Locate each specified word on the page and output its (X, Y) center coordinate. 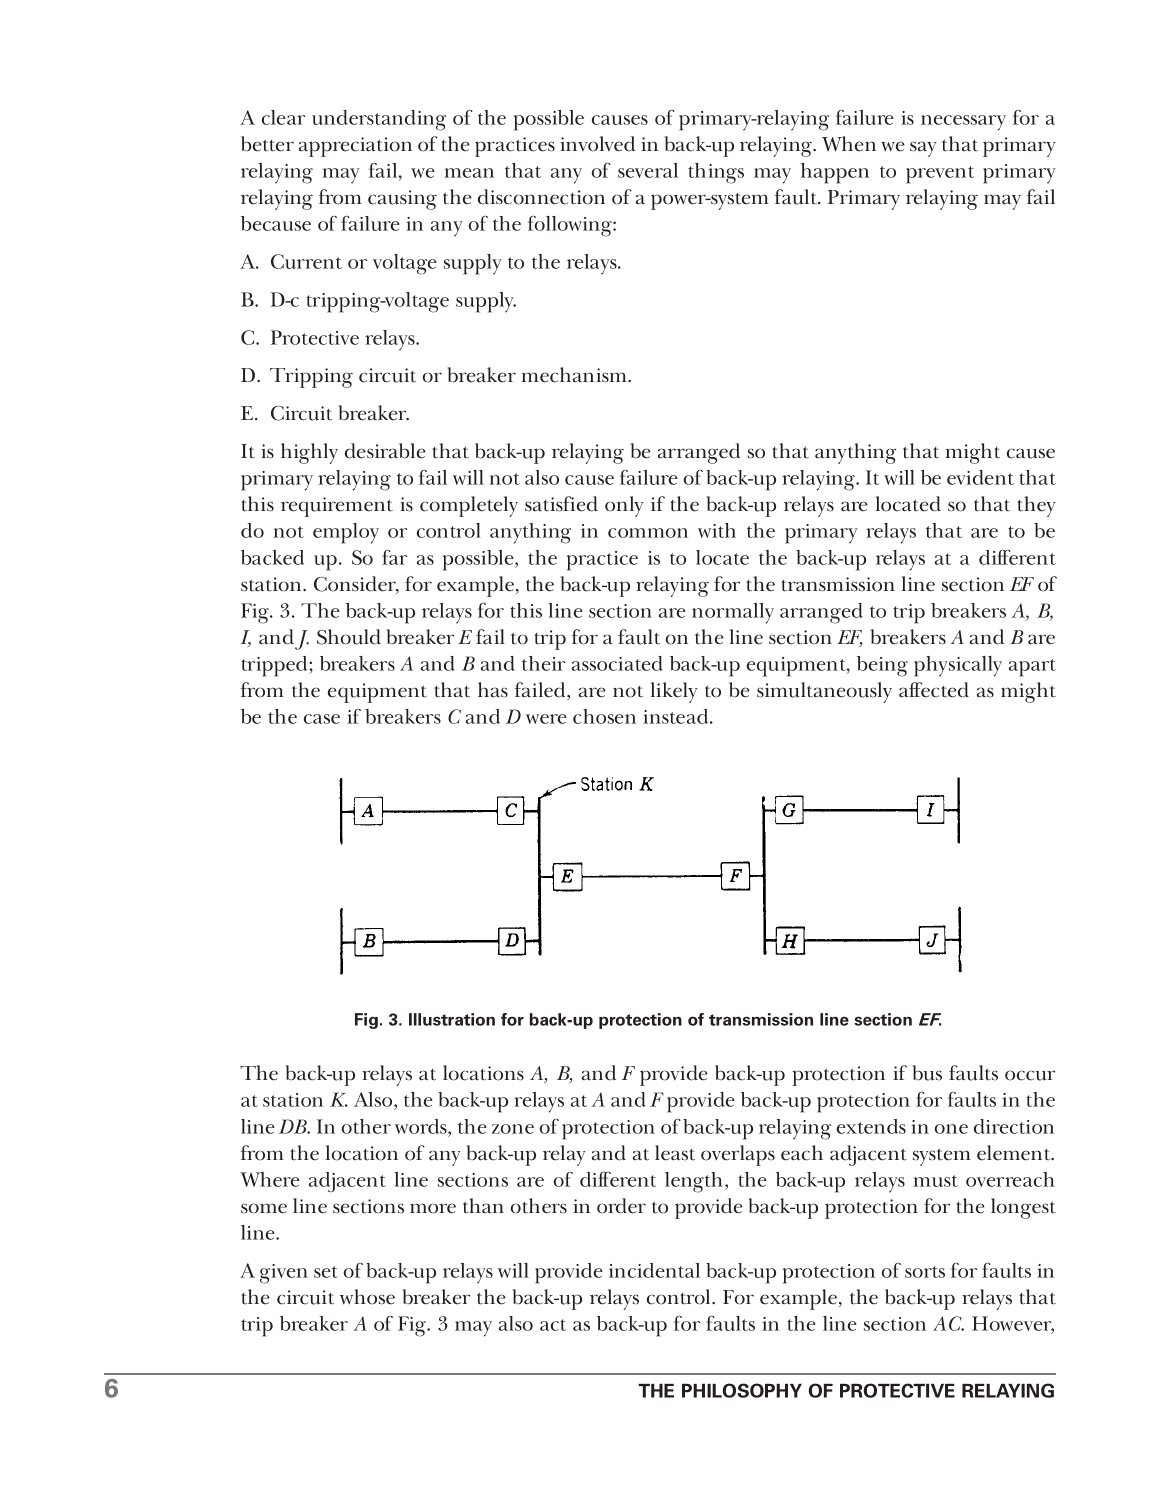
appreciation (355, 147)
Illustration (452, 1019)
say (923, 149)
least (675, 1153)
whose (367, 1297)
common (648, 533)
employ (346, 533)
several (648, 170)
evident (980, 477)
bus (927, 1073)
